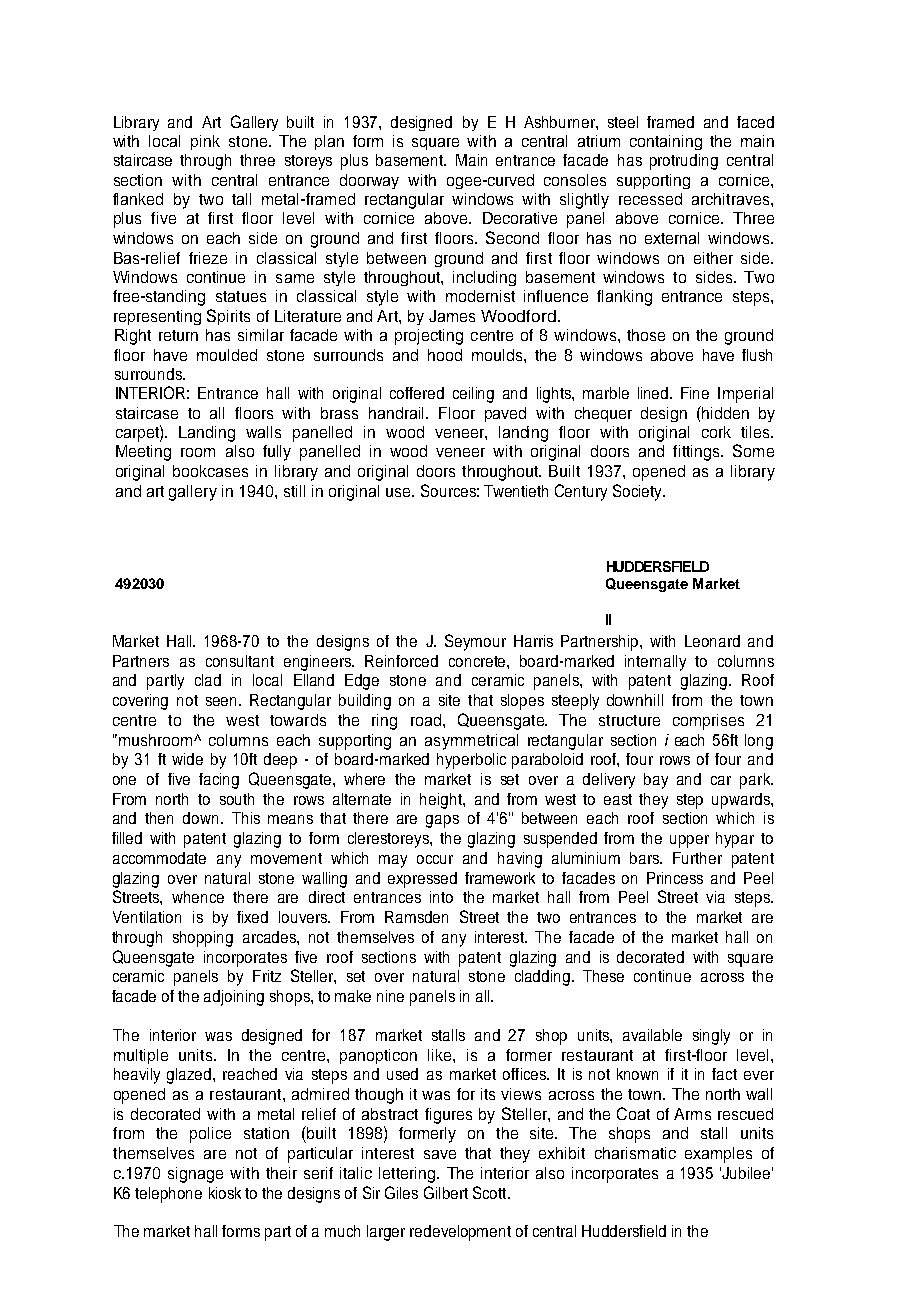 The height and width of the screenshot is (1308, 924). Describe the element at coordinates (478, 661) in the screenshot. I see `concrete` at that location.
